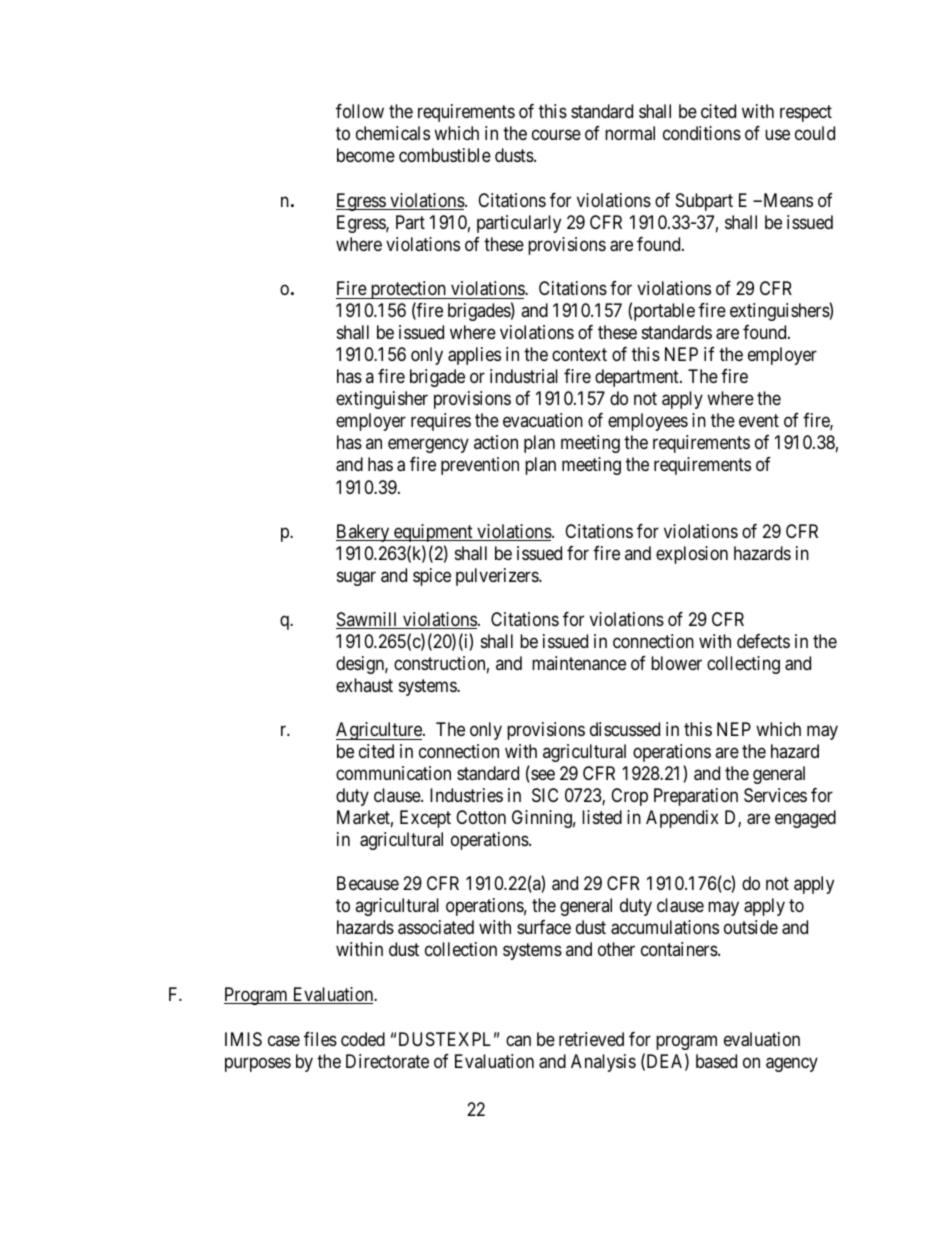  I want to click on SIC, so click(545, 795).
